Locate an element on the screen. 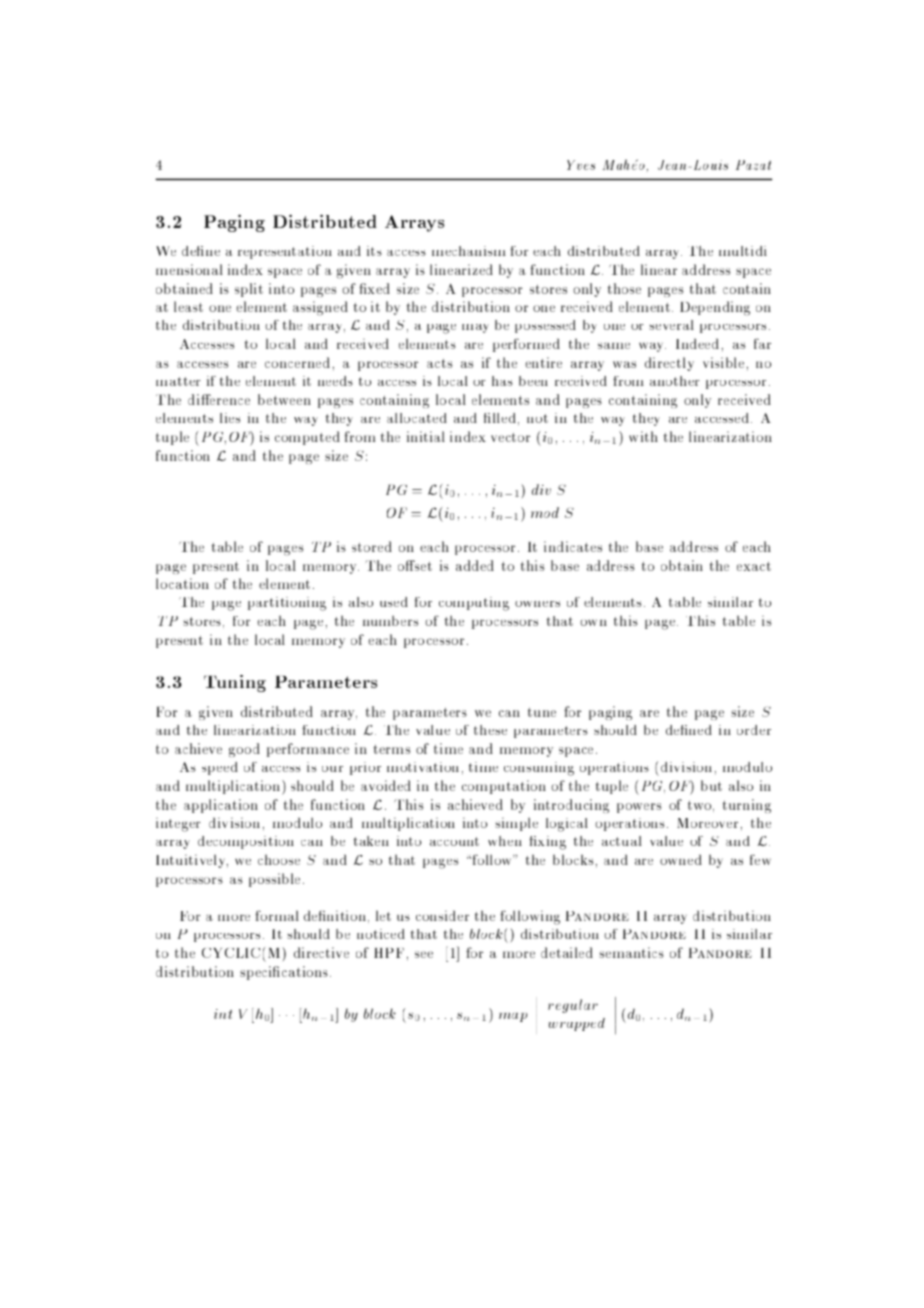 This screenshot has width=924, height=1308. added is located at coordinates (475, 565).
